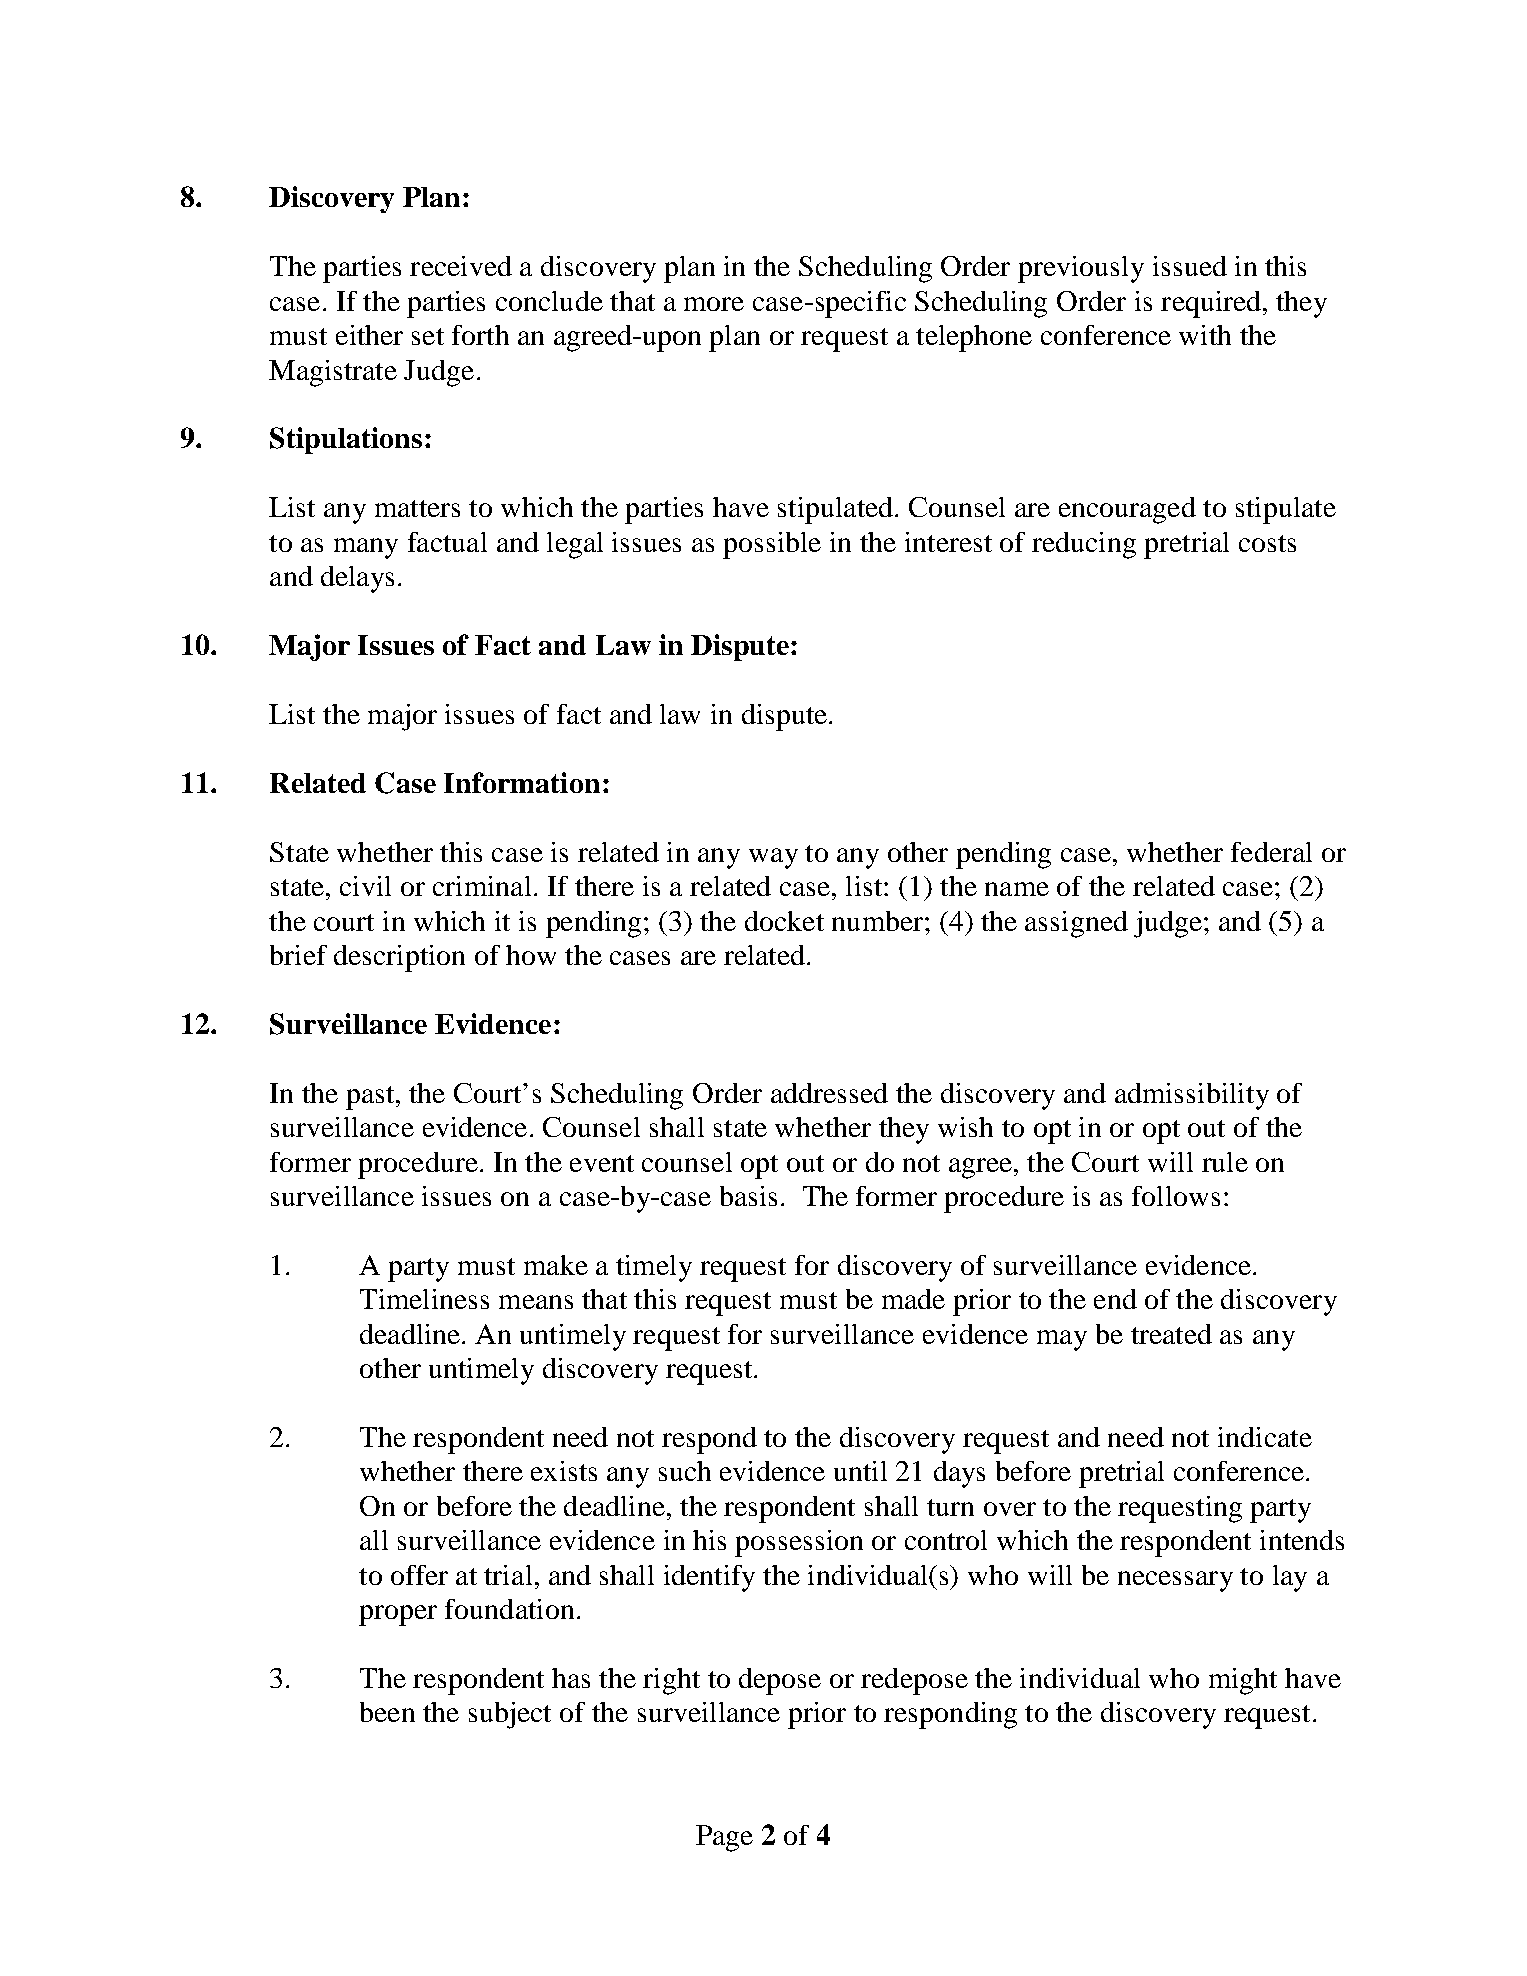 The width and height of the page is (1527, 1976). Describe the element at coordinates (387, 1712) in the page. I see `been` at that location.
